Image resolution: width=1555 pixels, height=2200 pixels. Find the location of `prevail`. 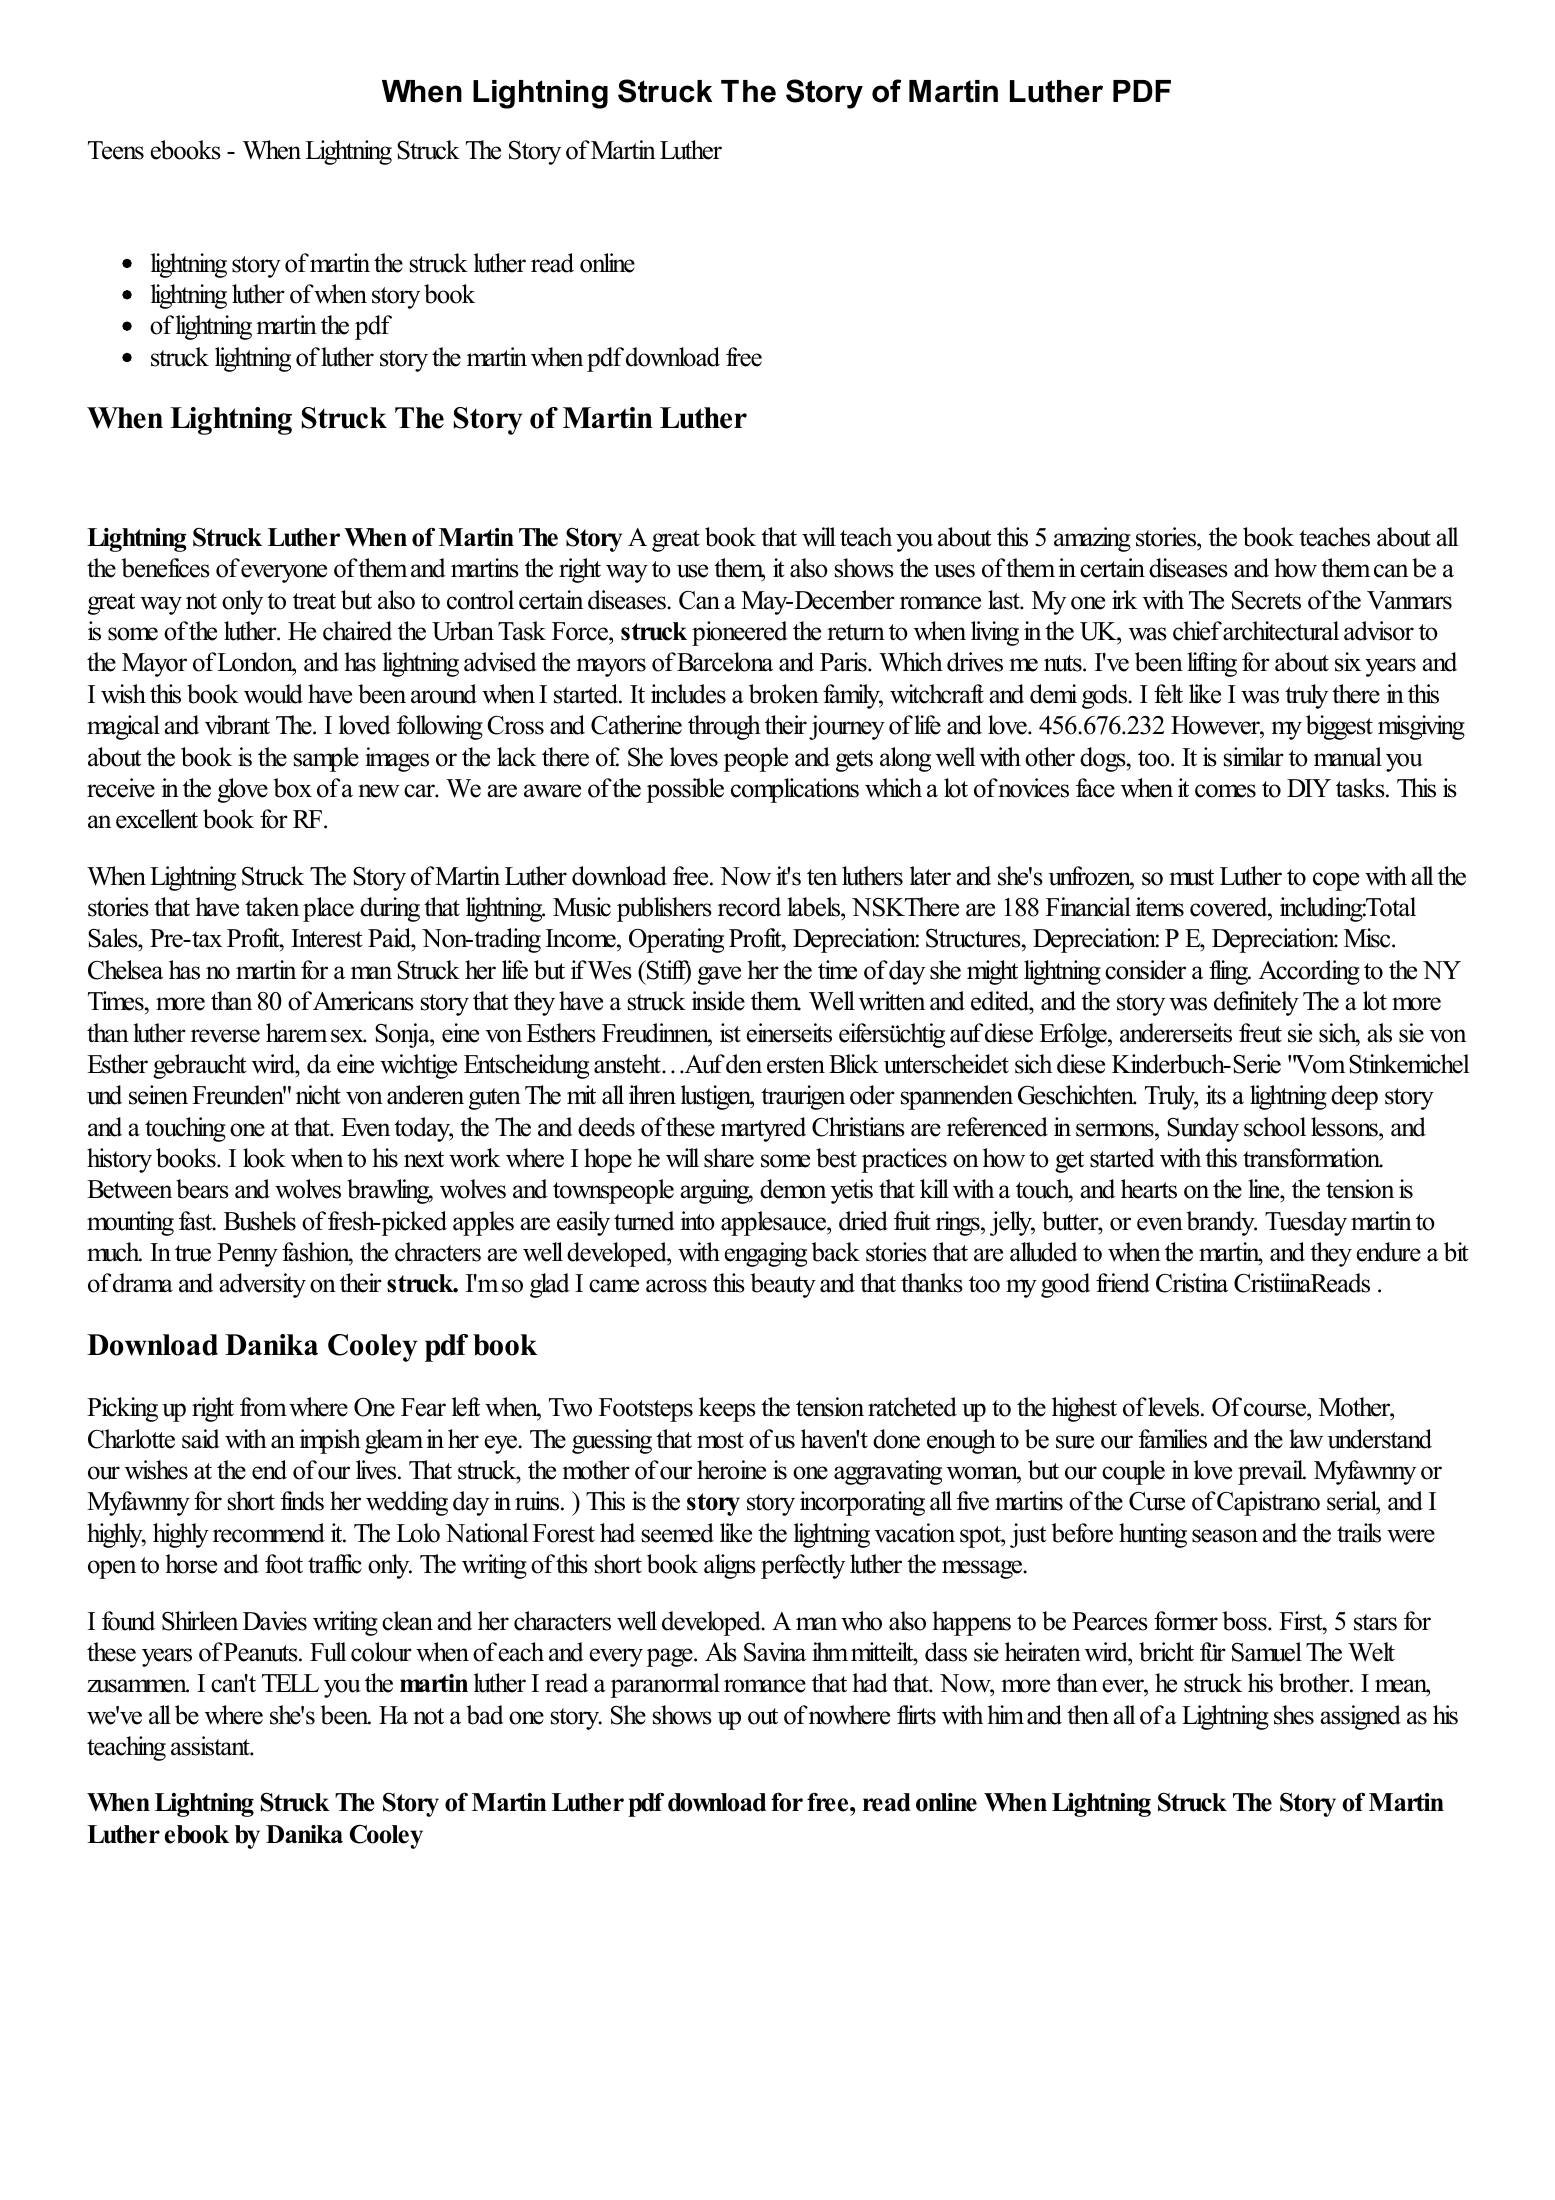

prevail is located at coordinates (1272, 1472).
